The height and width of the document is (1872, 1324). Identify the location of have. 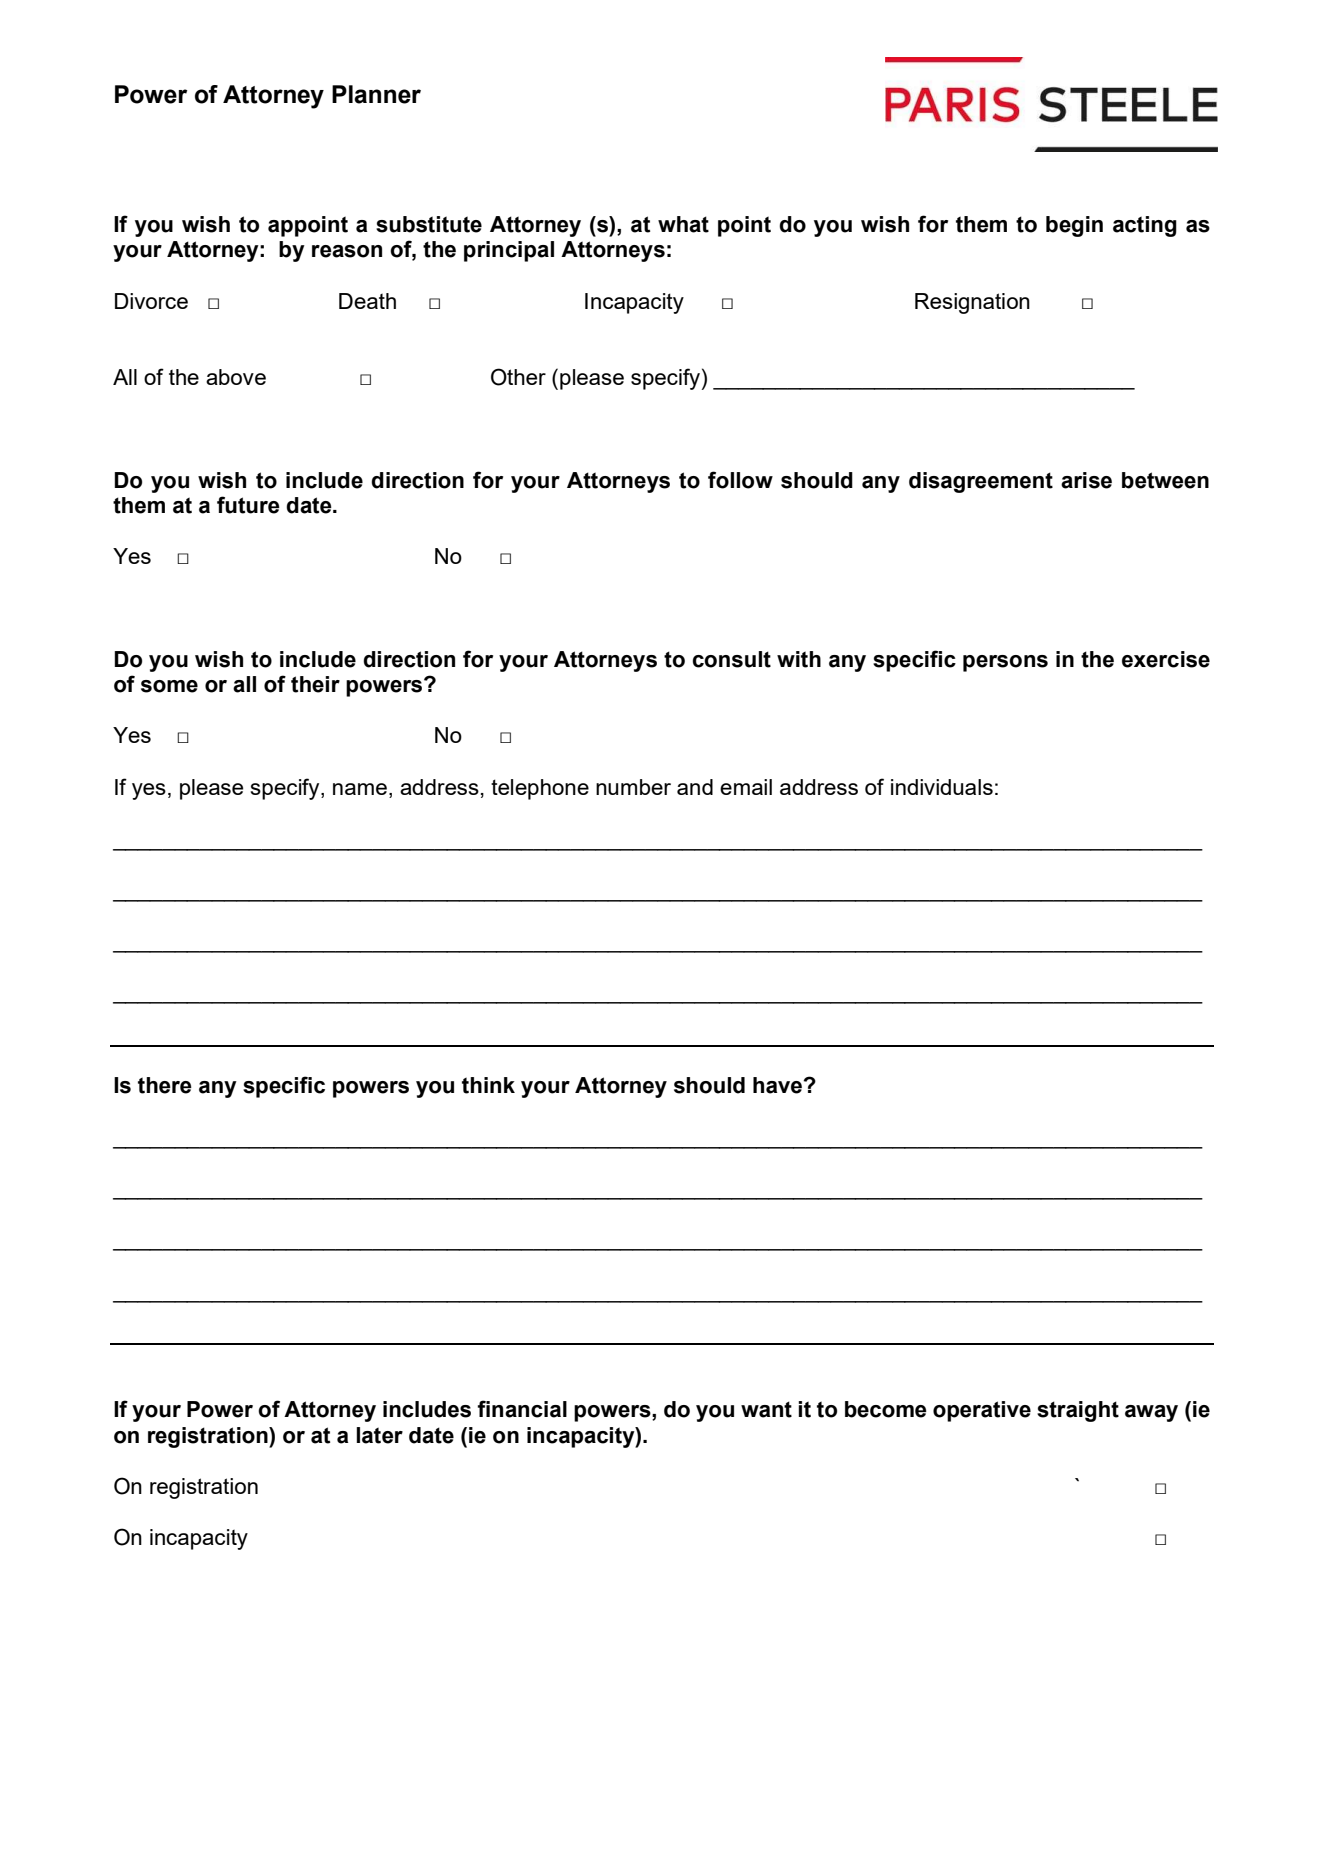
(779, 1085).
